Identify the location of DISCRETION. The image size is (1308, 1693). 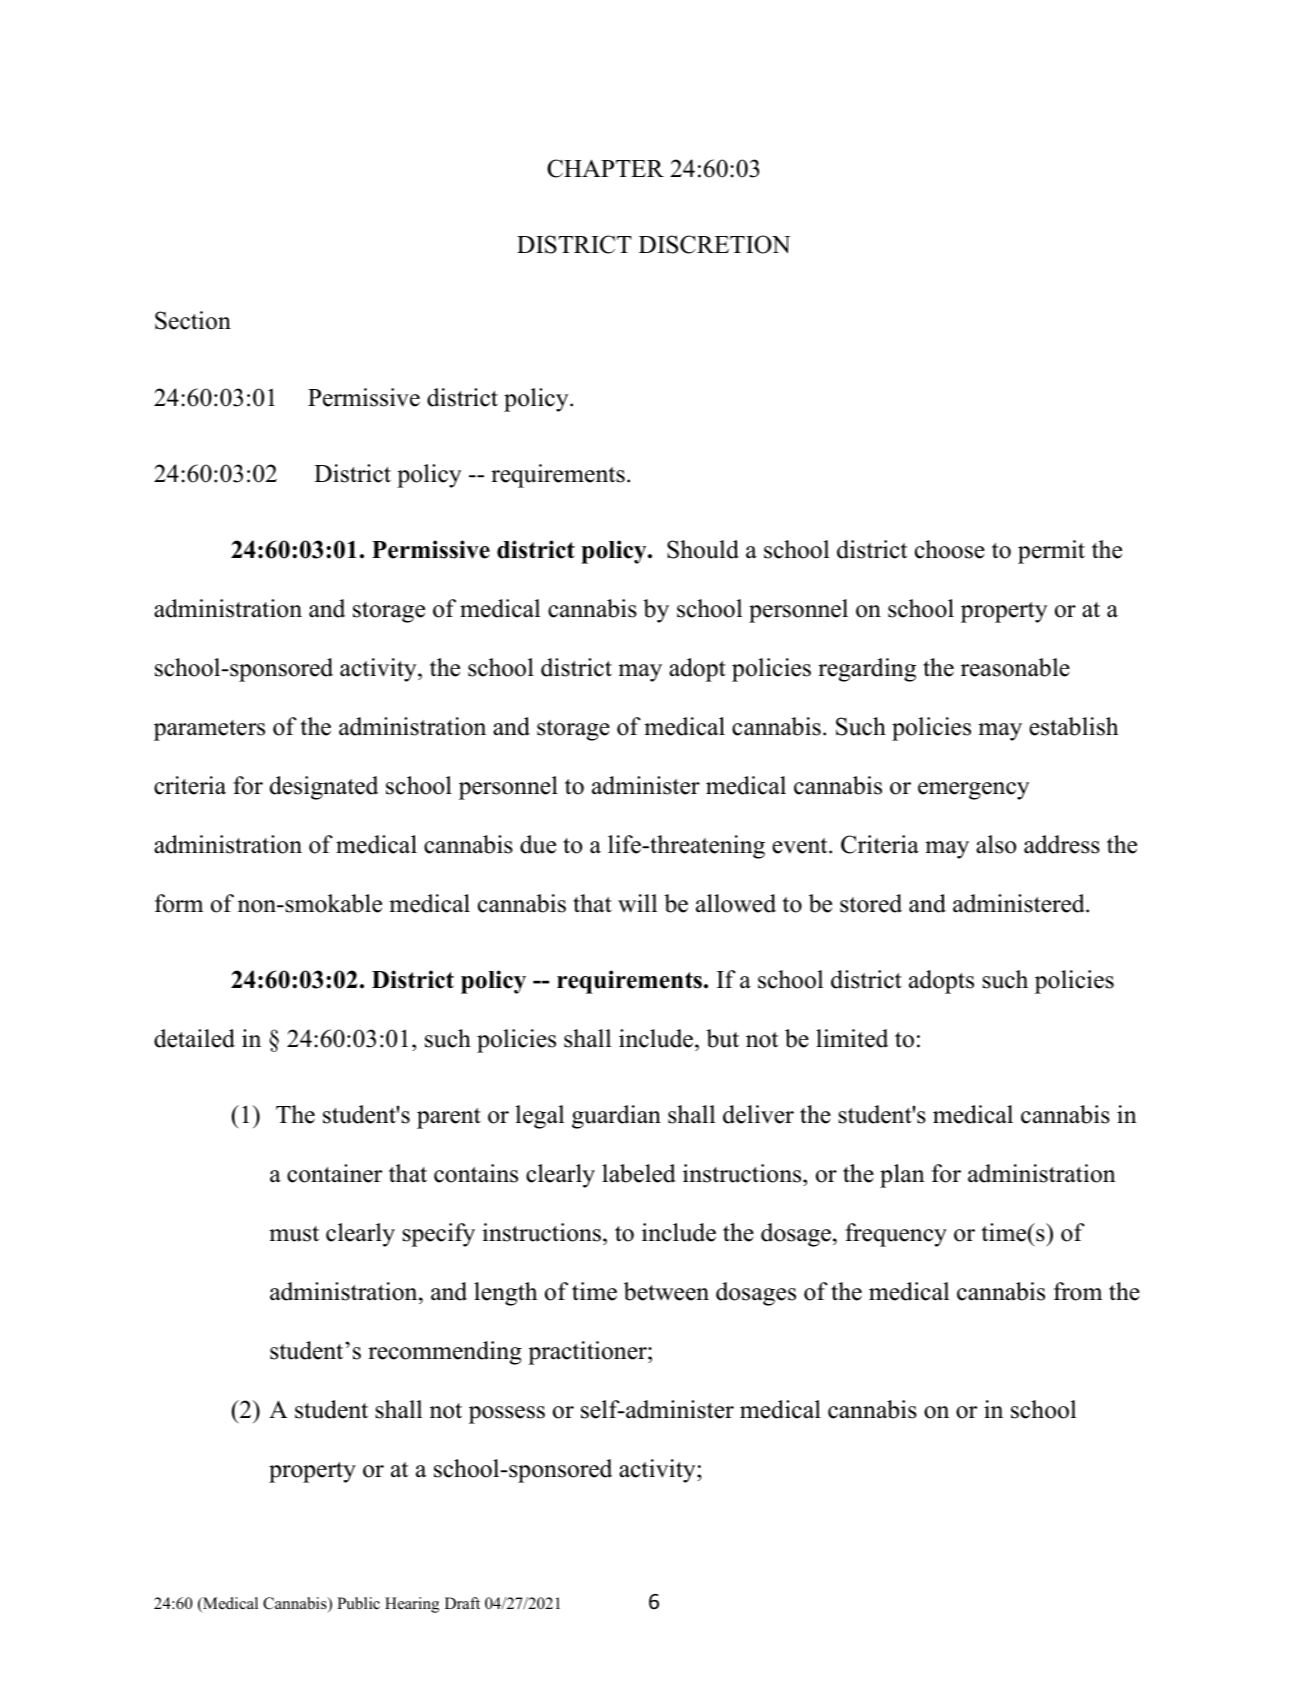
(714, 244).
